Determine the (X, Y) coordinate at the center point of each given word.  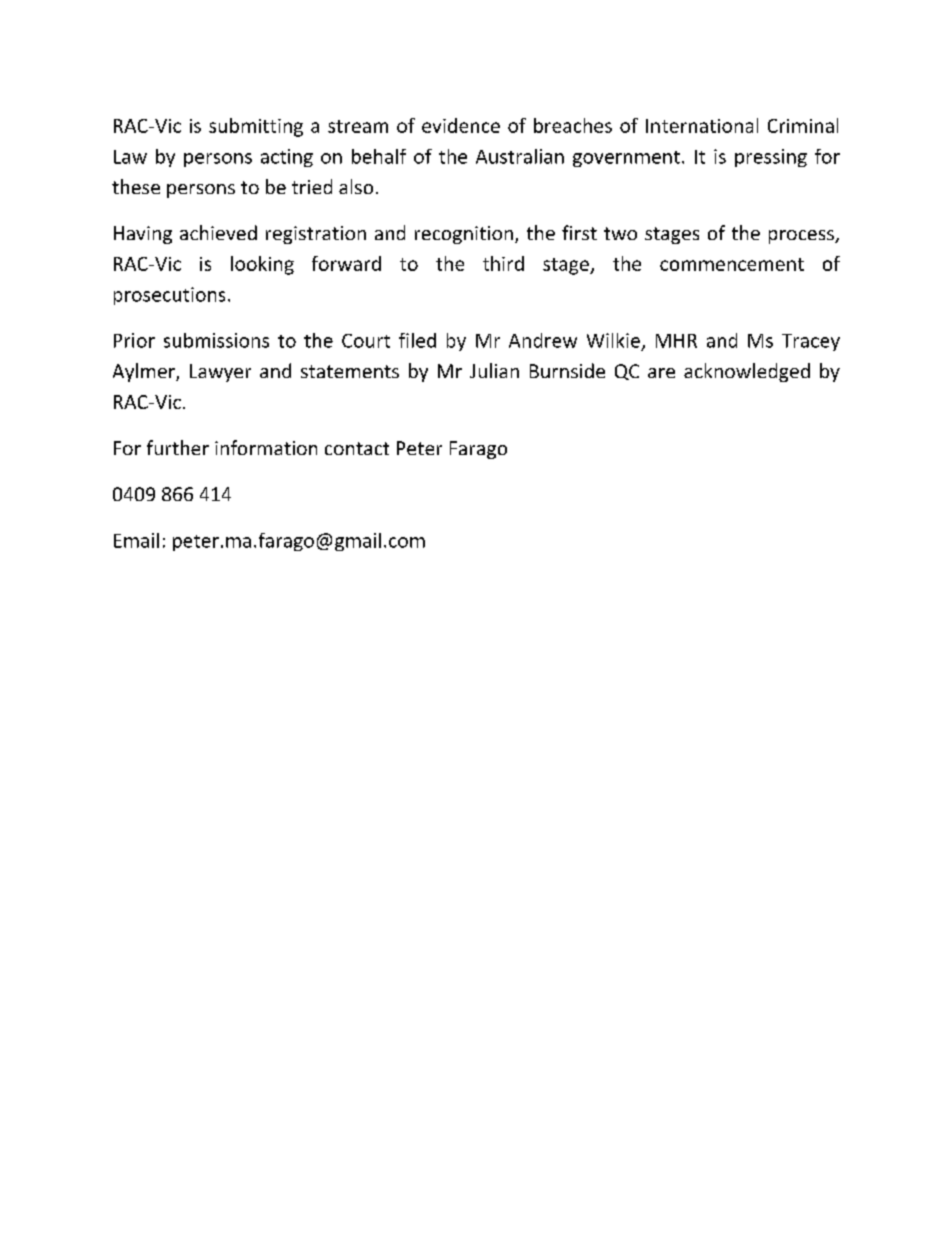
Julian (494, 370)
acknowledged (747, 372)
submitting (256, 127)
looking (262, 265)
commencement (732, 264)
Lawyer (220, 373)
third (503, 263)
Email (136, 540)
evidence (461, 125)
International (702, 125)
